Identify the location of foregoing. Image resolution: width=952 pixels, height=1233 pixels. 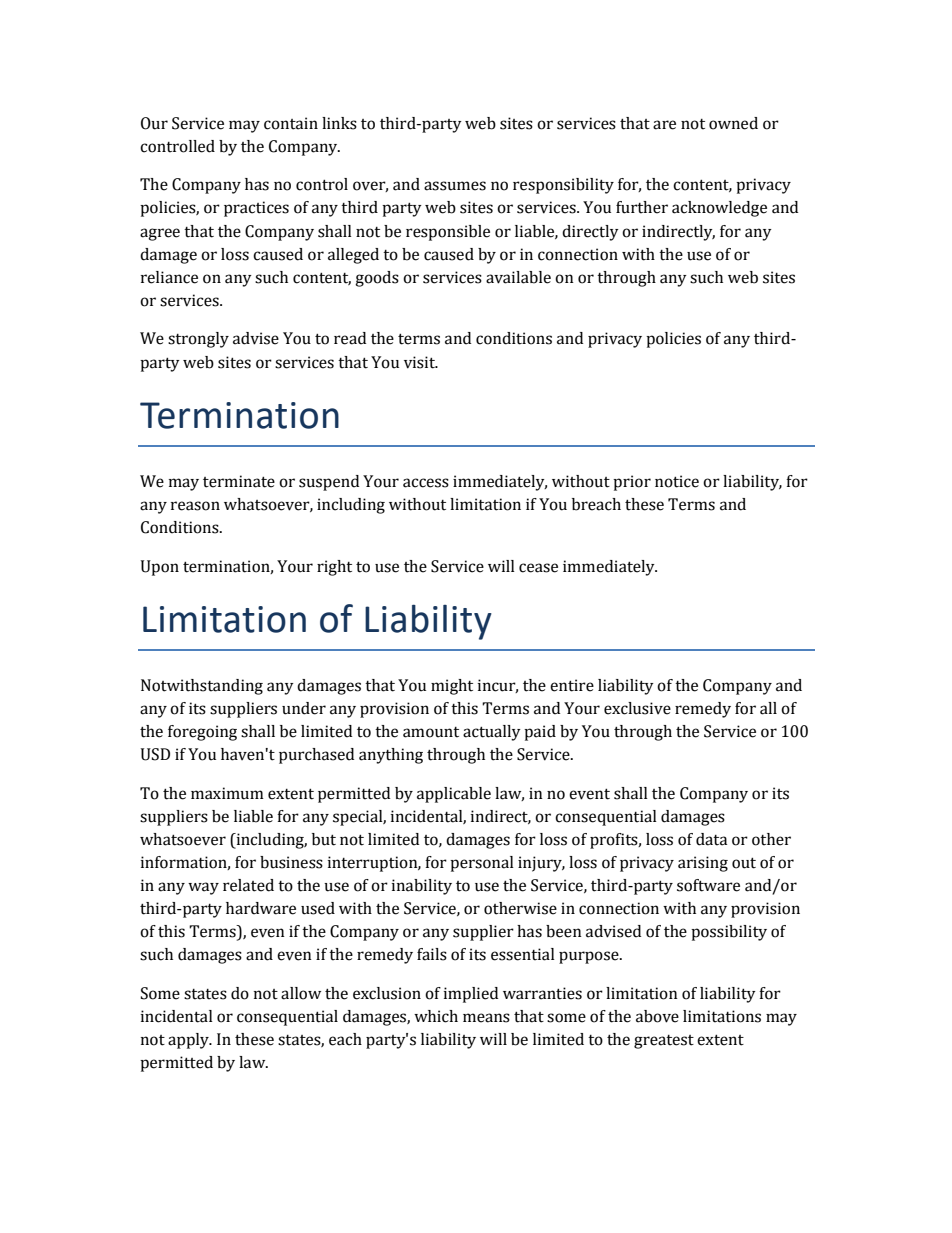
(202, 733).
